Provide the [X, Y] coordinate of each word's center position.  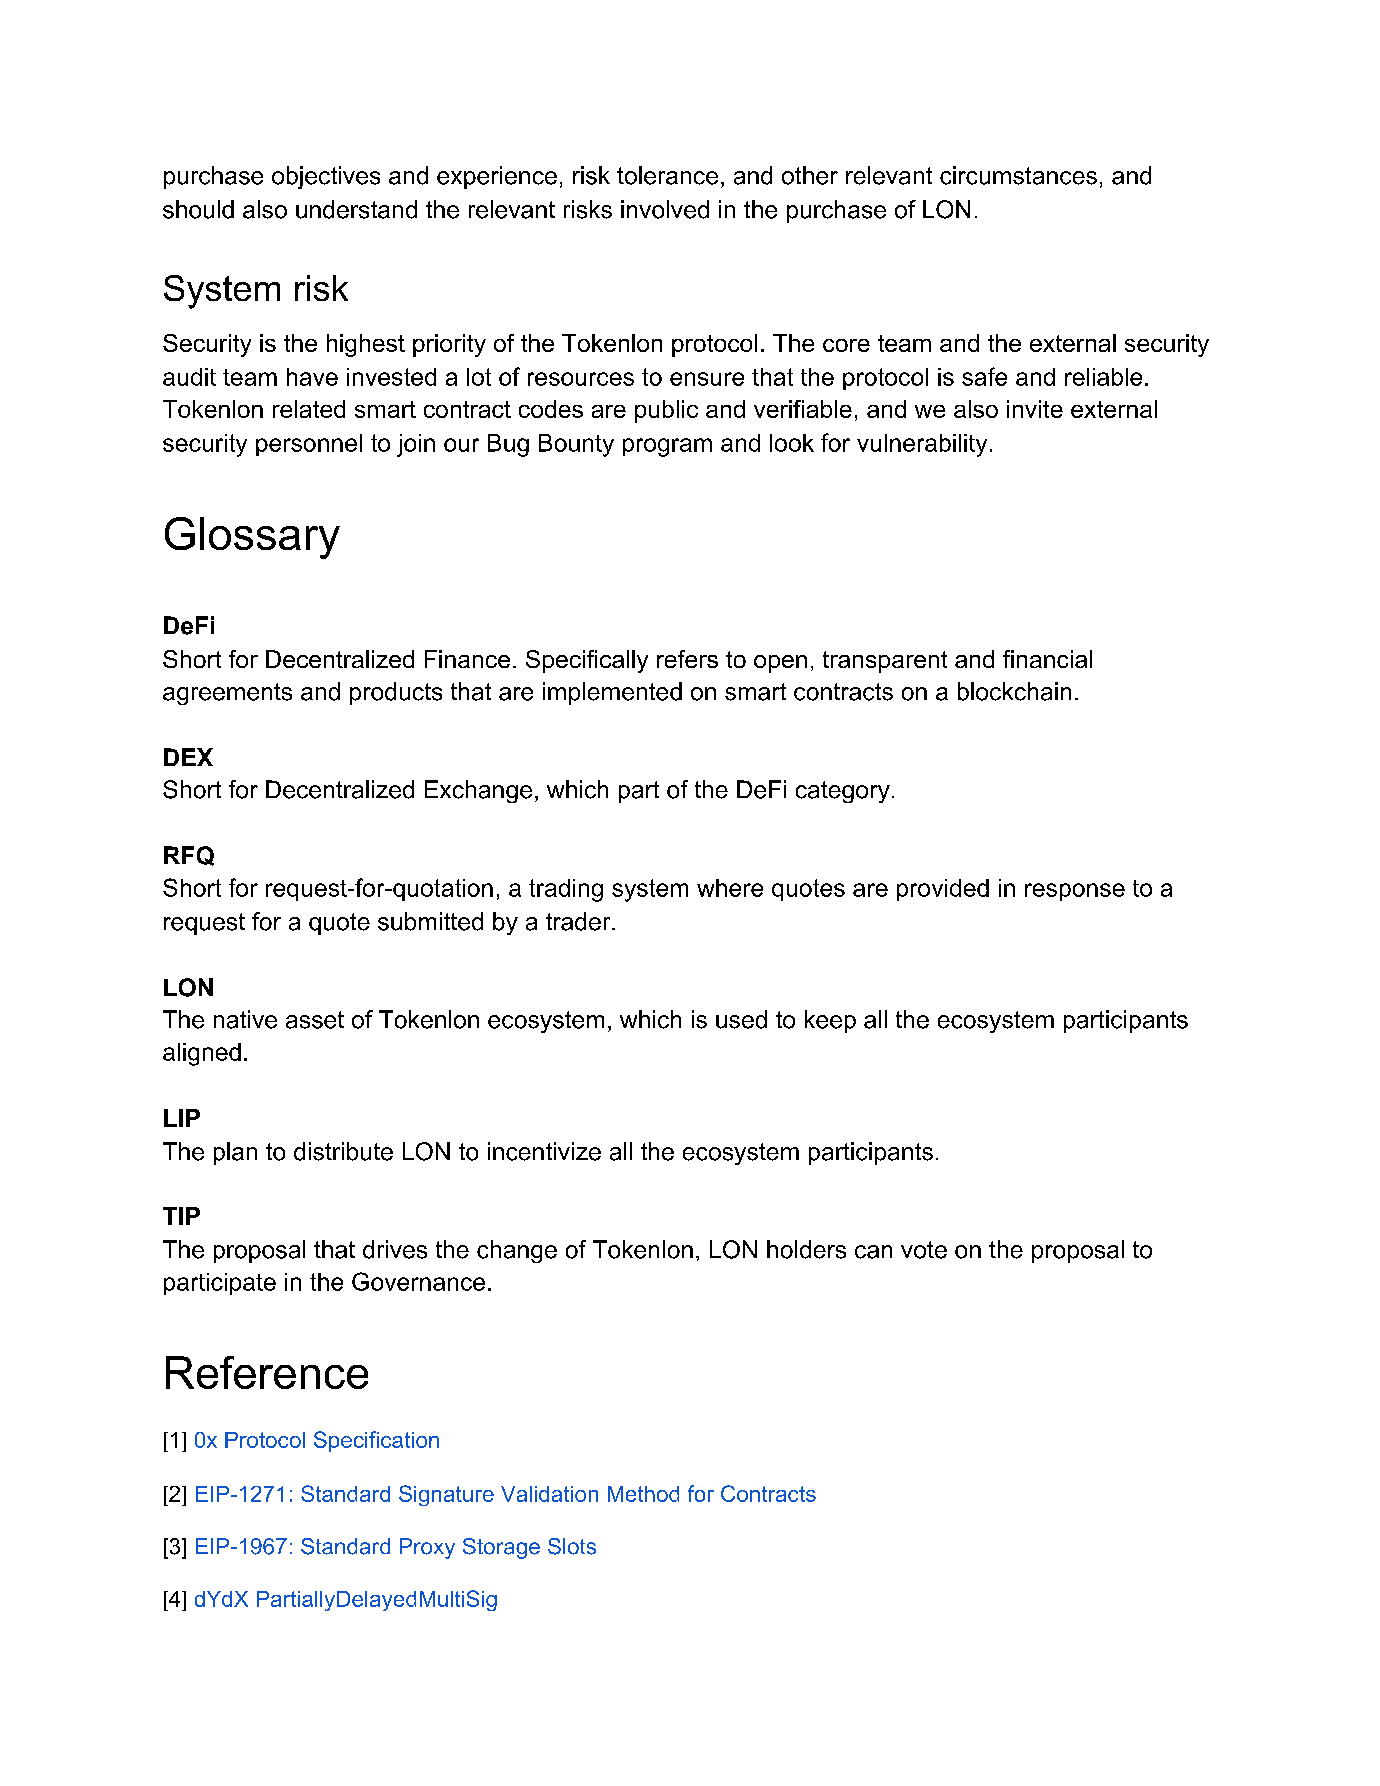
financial [1047, 659]
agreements [227, 694]
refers [687, 659]
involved [665, 209]
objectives [326, 177]
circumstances [1018, 175]
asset [315, 1020]
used [741, 1019]
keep [830, 1021]
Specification [376, 1441]
